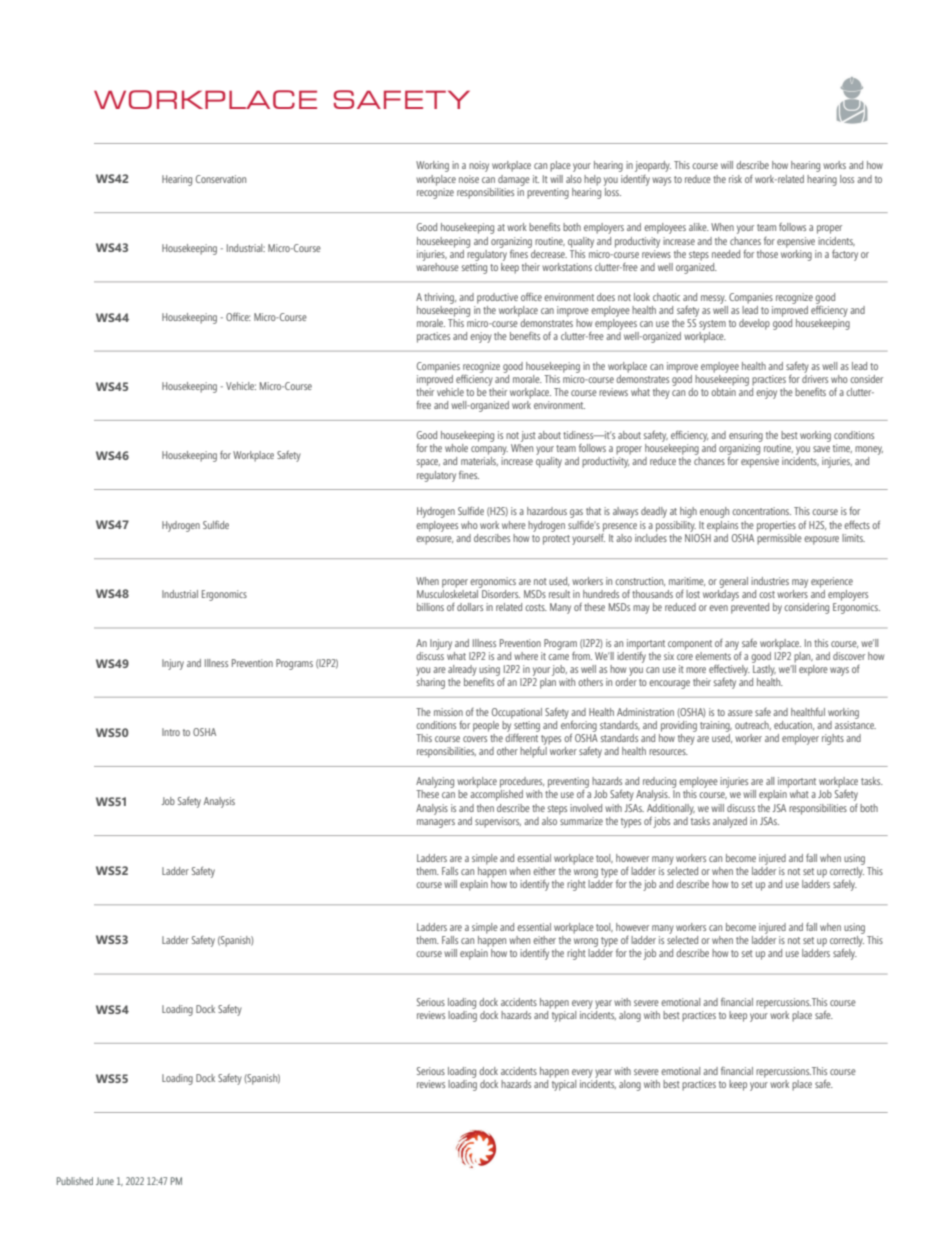  What do you see at coordinates (498, 822) in the screenshot?
I see `supervisors` at bounding box center [498, 822].
